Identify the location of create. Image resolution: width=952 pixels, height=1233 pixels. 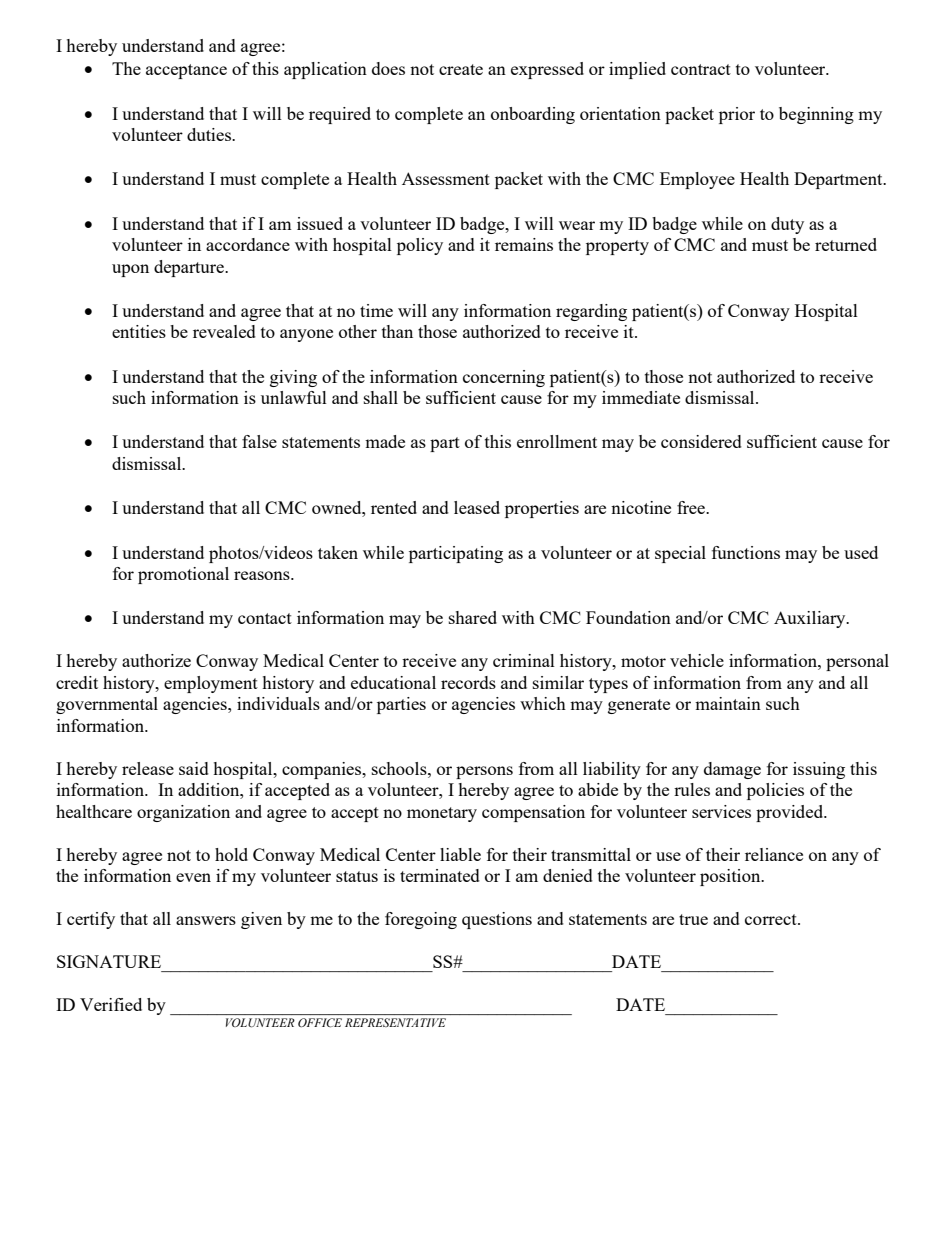
(461, 69).
